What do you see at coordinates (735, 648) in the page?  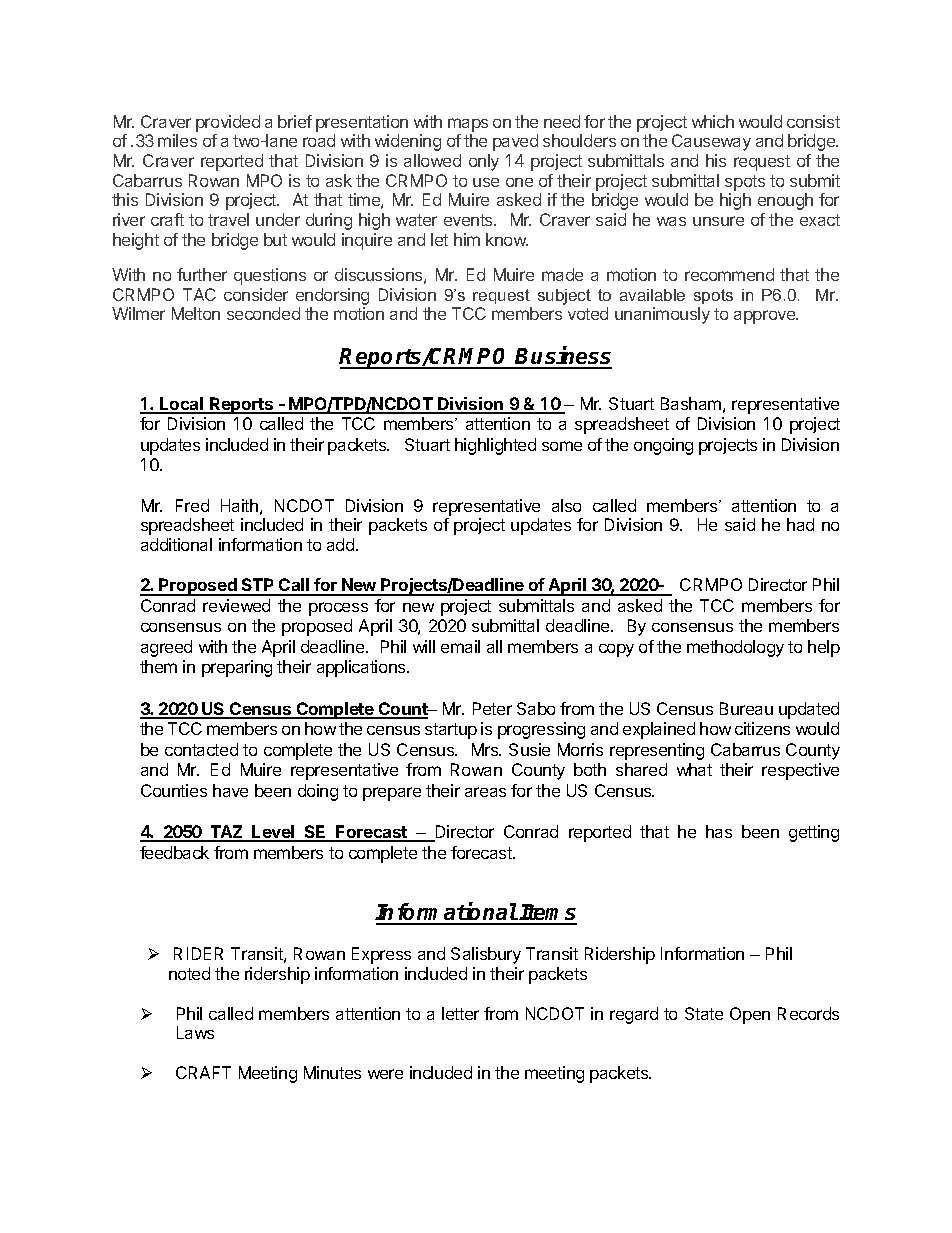 I see `methodology` at bounding box center [735, 648].
